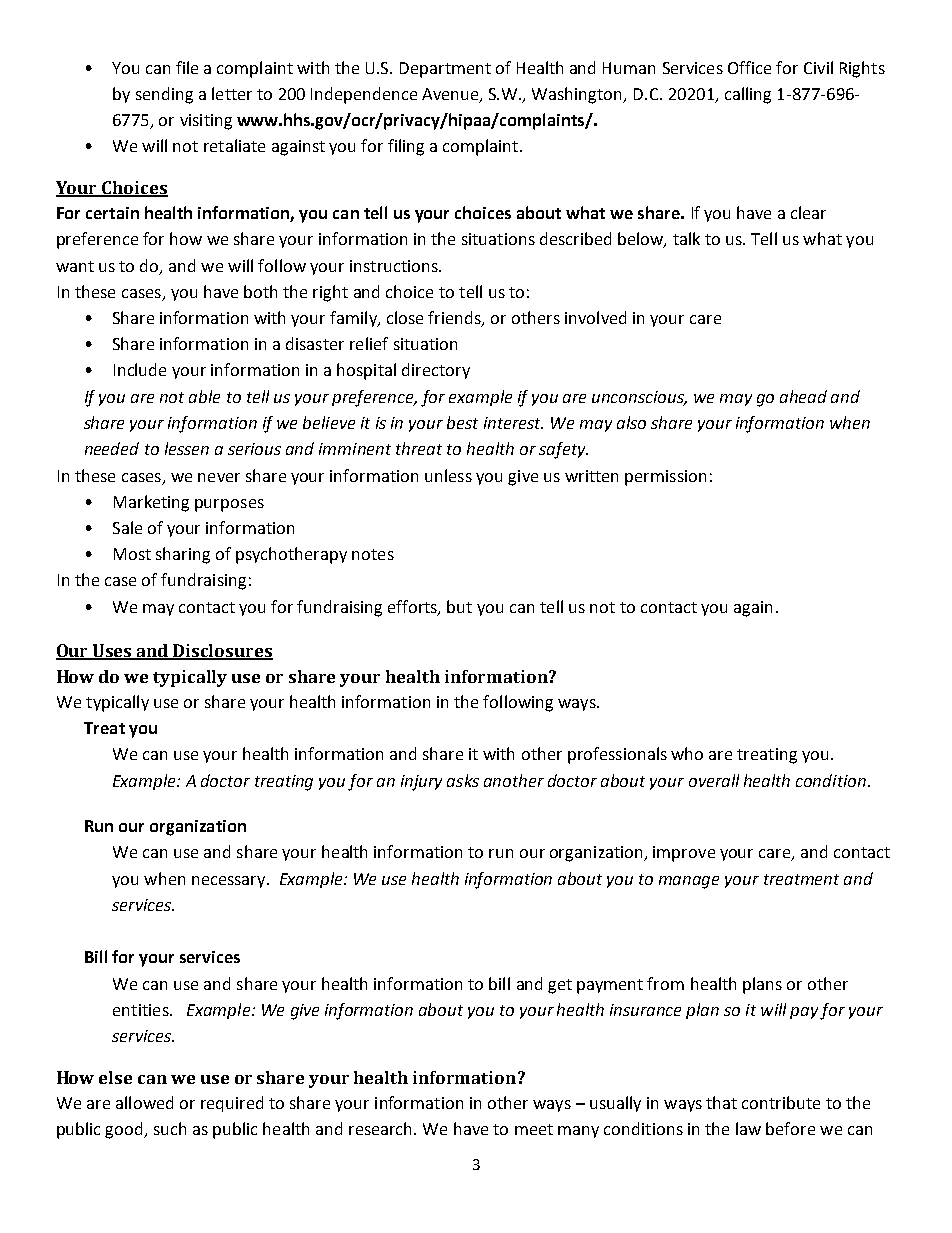 The width and height of the screenshot is (952, 1233). I want to click on permission, so click(665, 478).
